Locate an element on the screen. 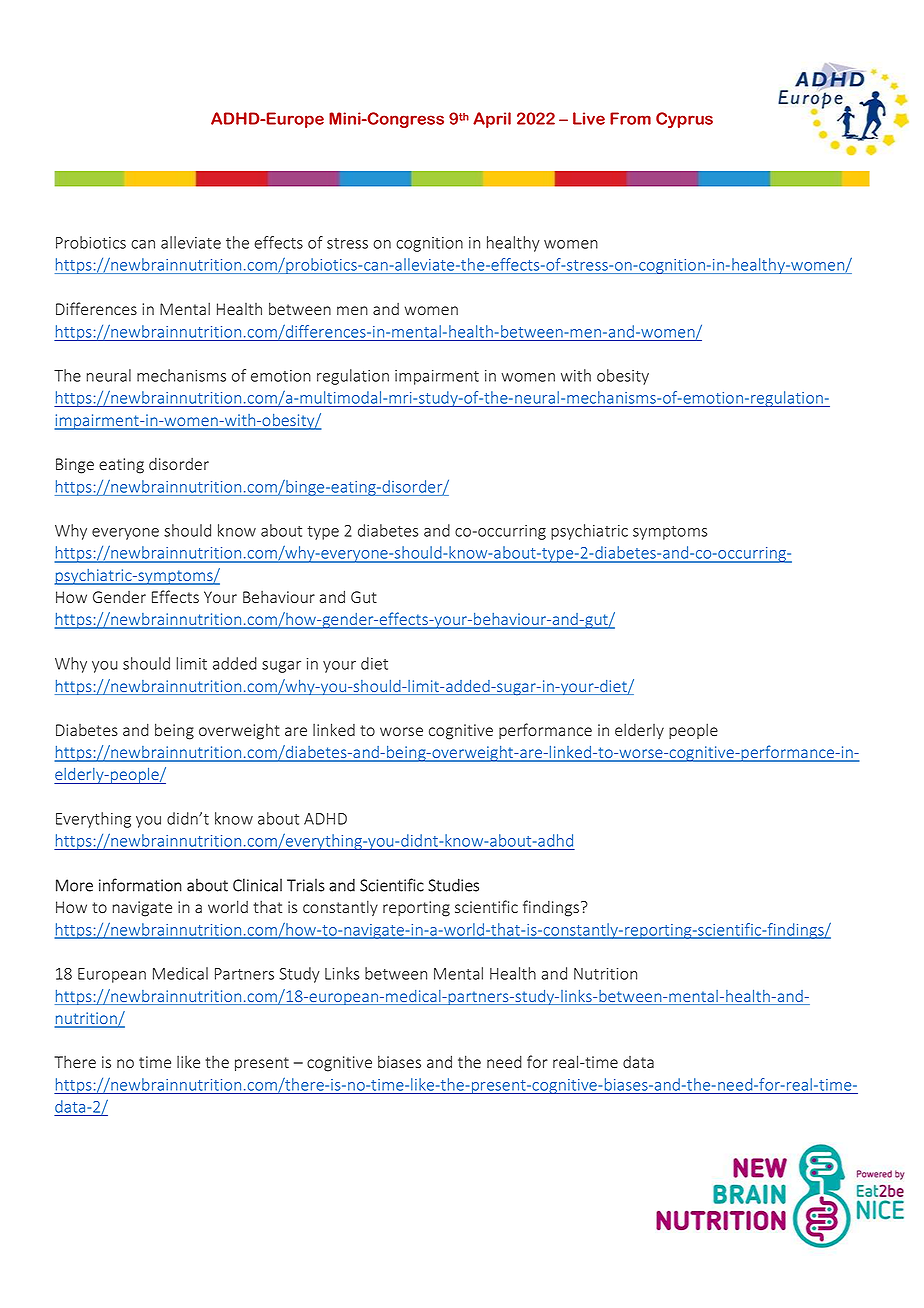 The image size is (924, 1308). More is located at coordinates (74, 885).
